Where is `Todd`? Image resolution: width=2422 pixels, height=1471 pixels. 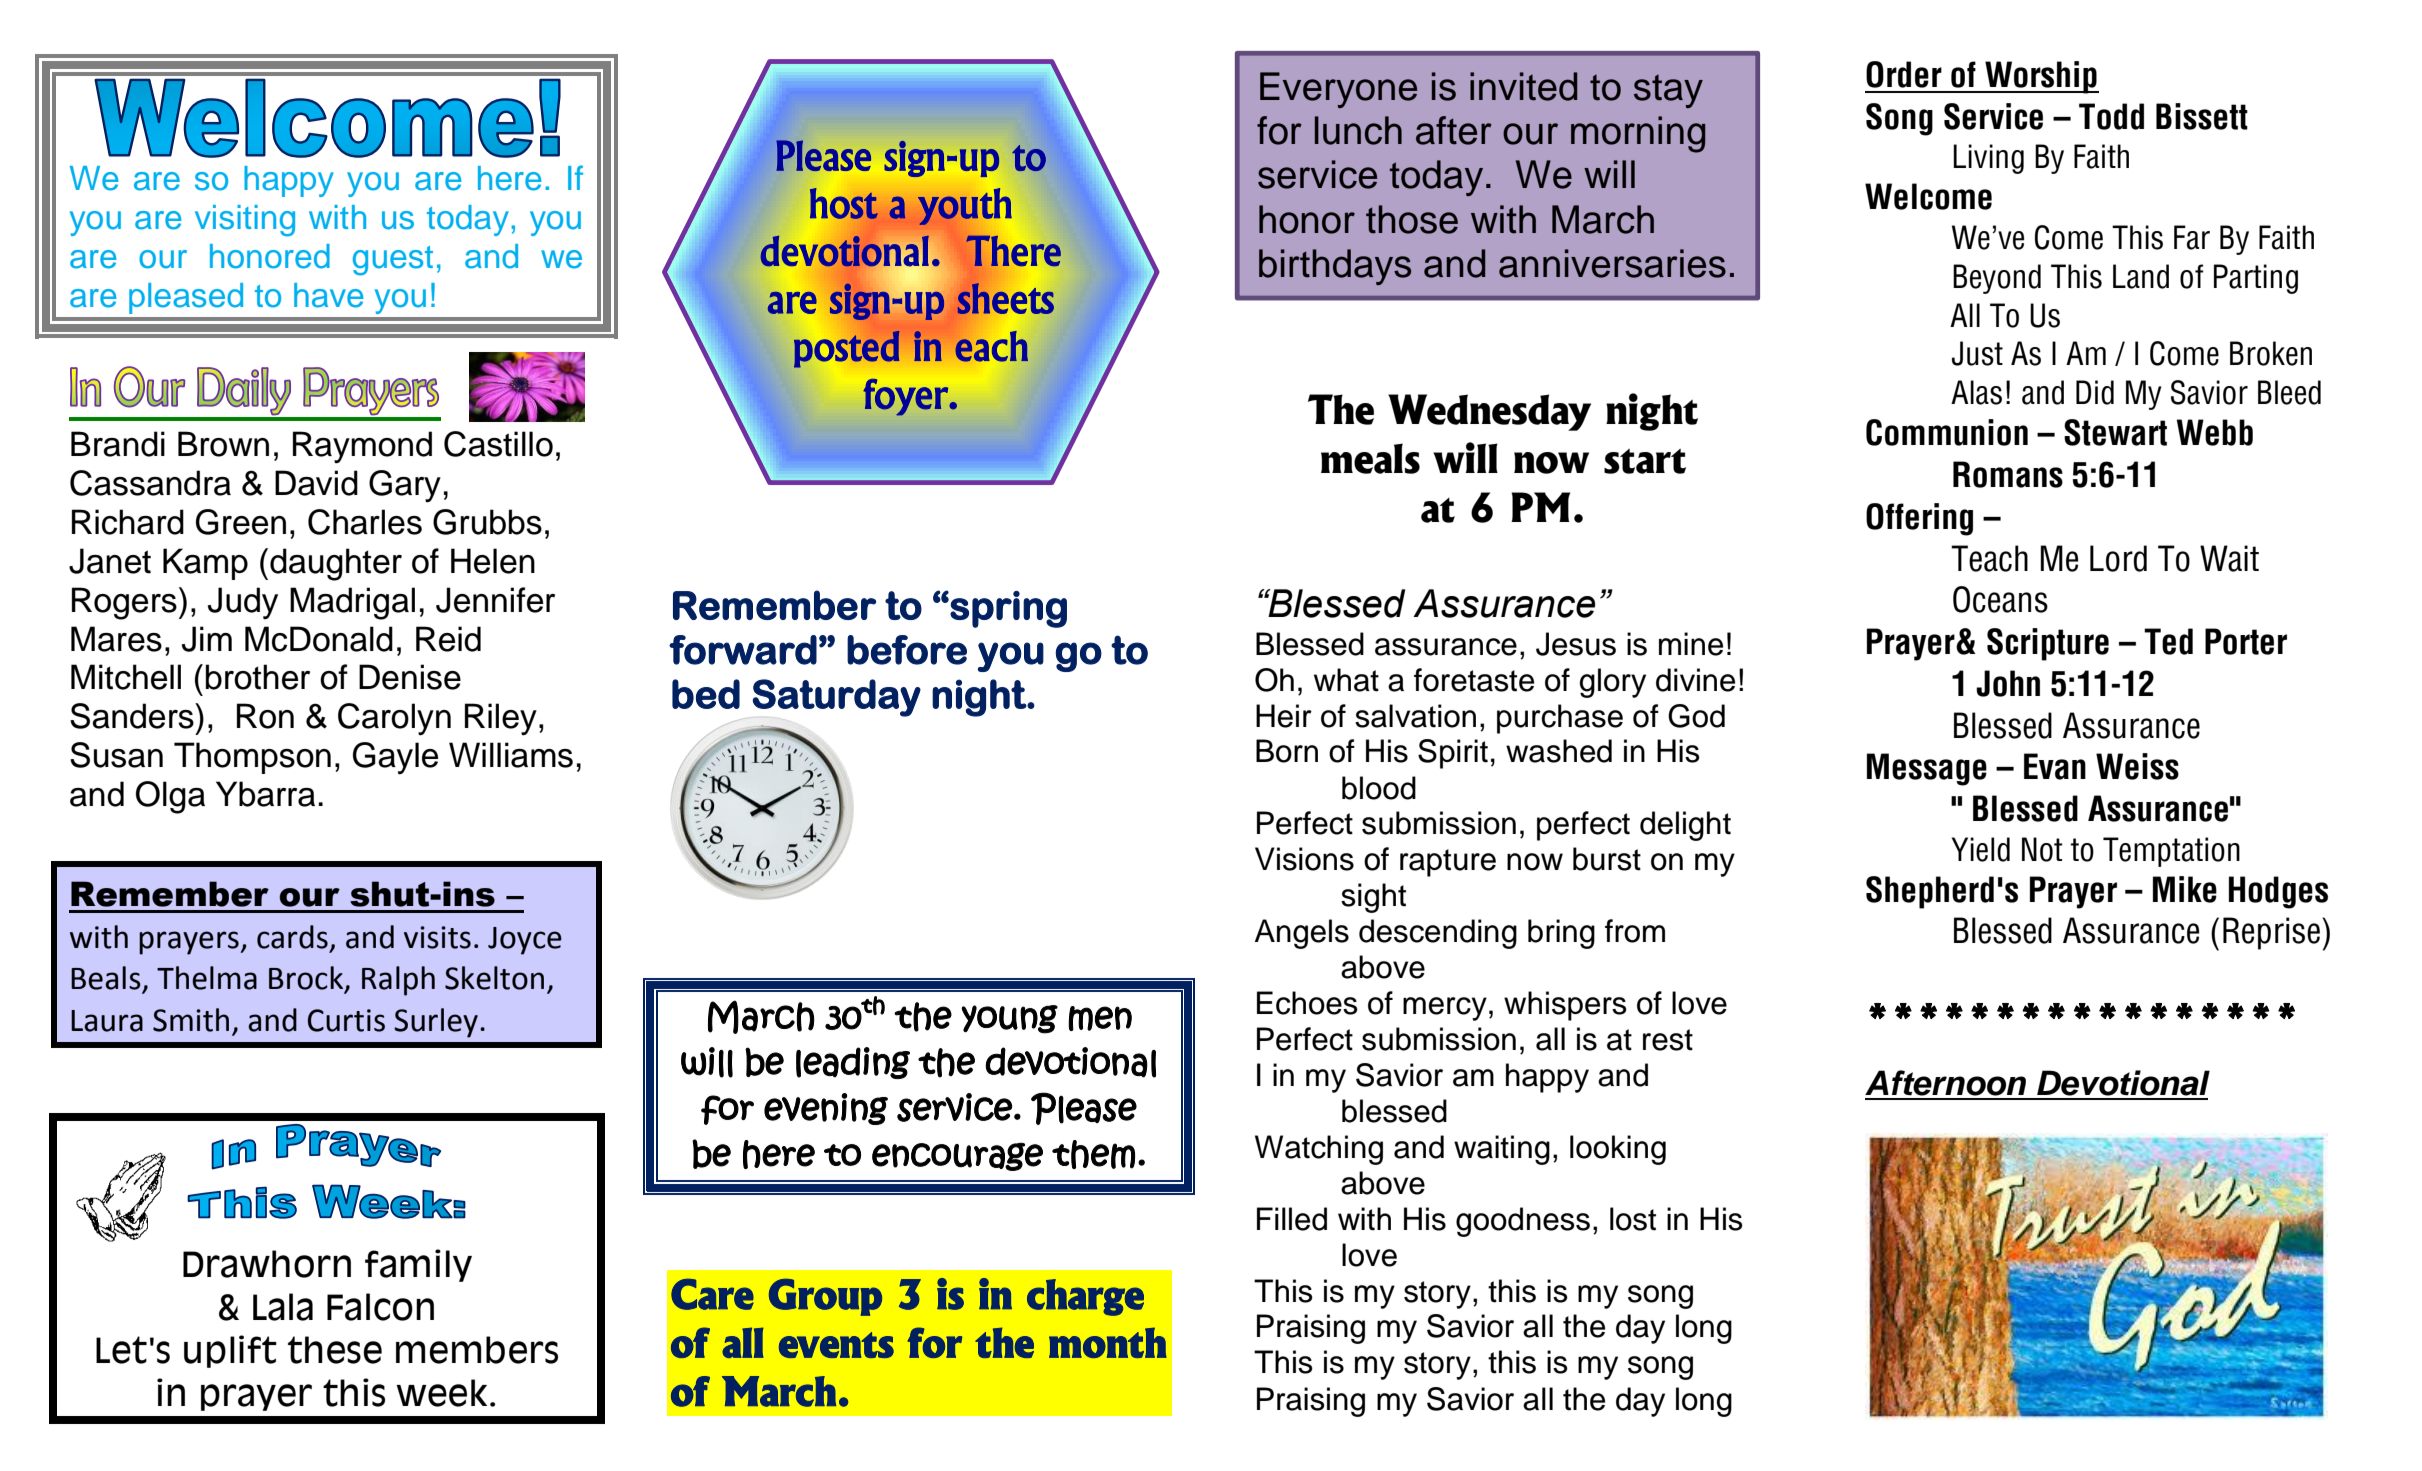
Todd is located at coordinates (2111, 116).
